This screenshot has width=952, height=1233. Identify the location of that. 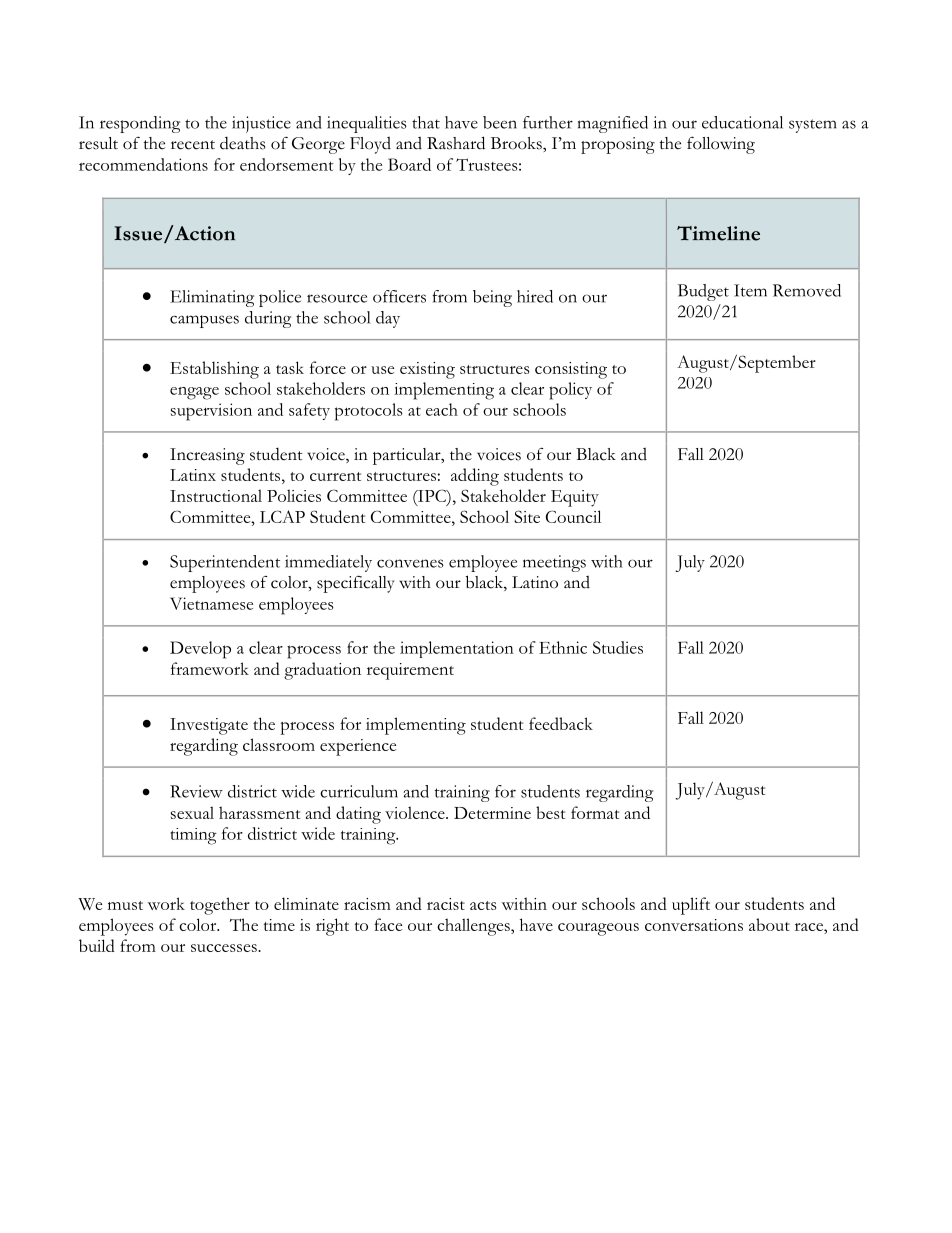
(426, 122).
